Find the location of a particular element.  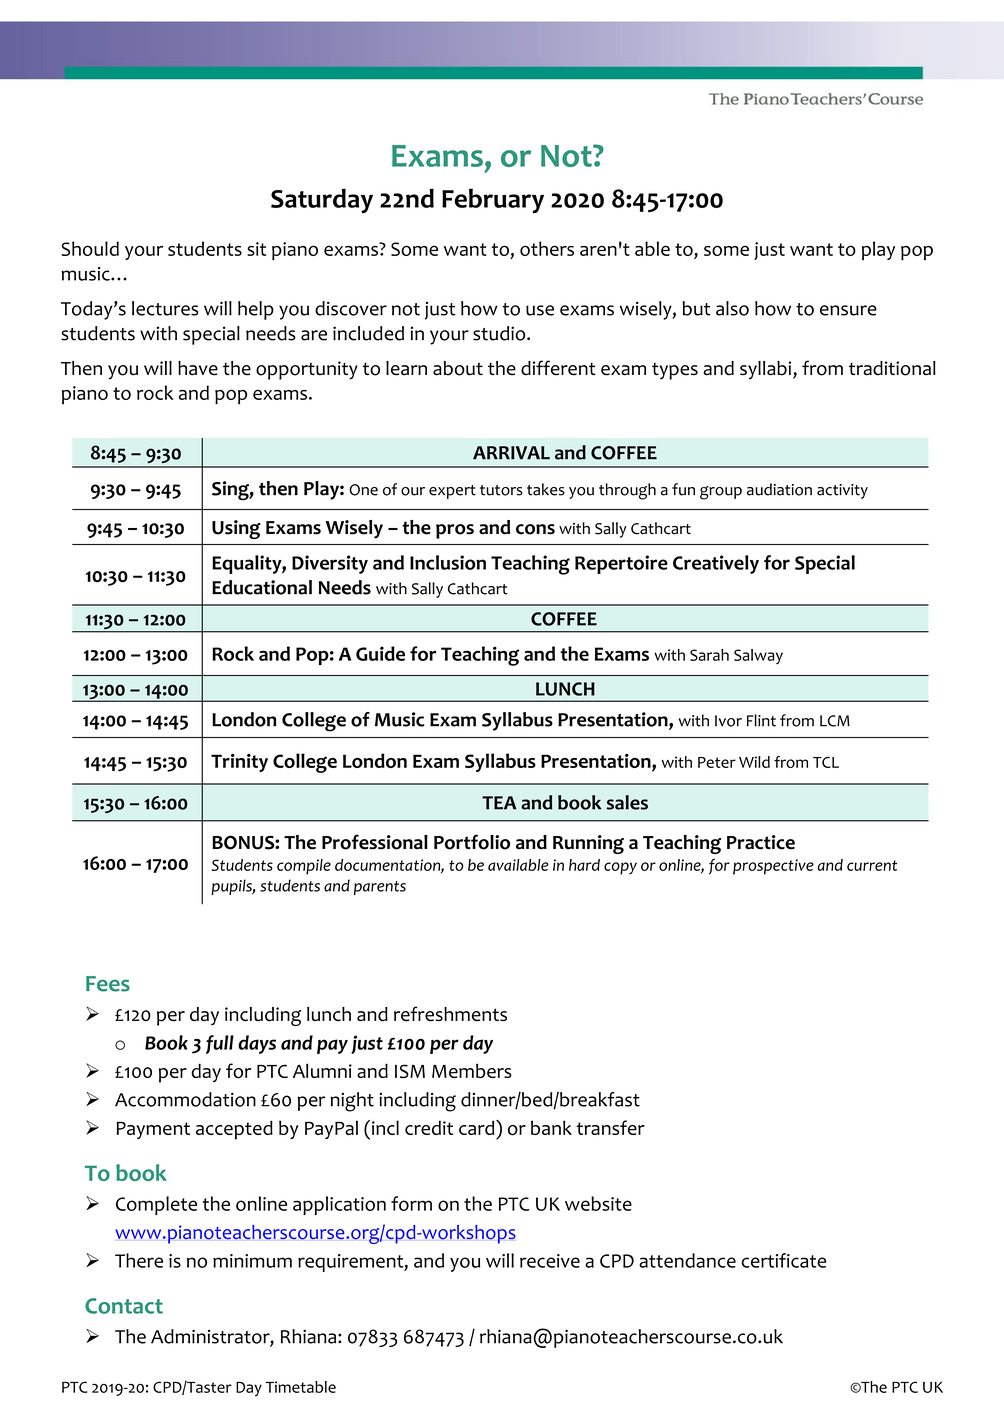

Portfolio is located at coordinates (472, 842).
